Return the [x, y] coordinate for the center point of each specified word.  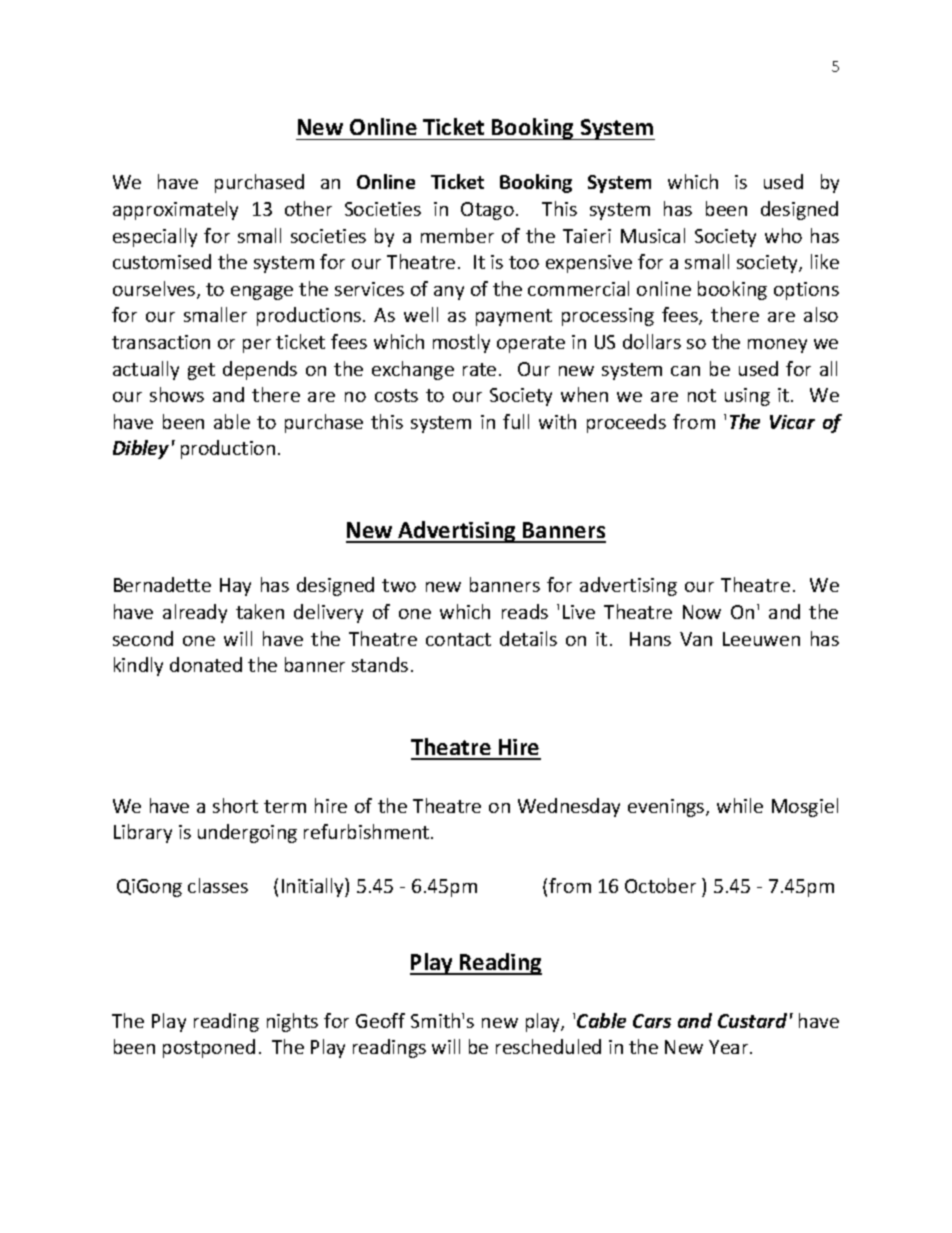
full [516, 421]
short [235, 805]
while [740, 805]
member [457, 235]
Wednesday [569, 807]
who [783, 235]
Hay [235, 587]
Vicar [792, 422]
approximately [175, 210]
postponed [209, 1048]
